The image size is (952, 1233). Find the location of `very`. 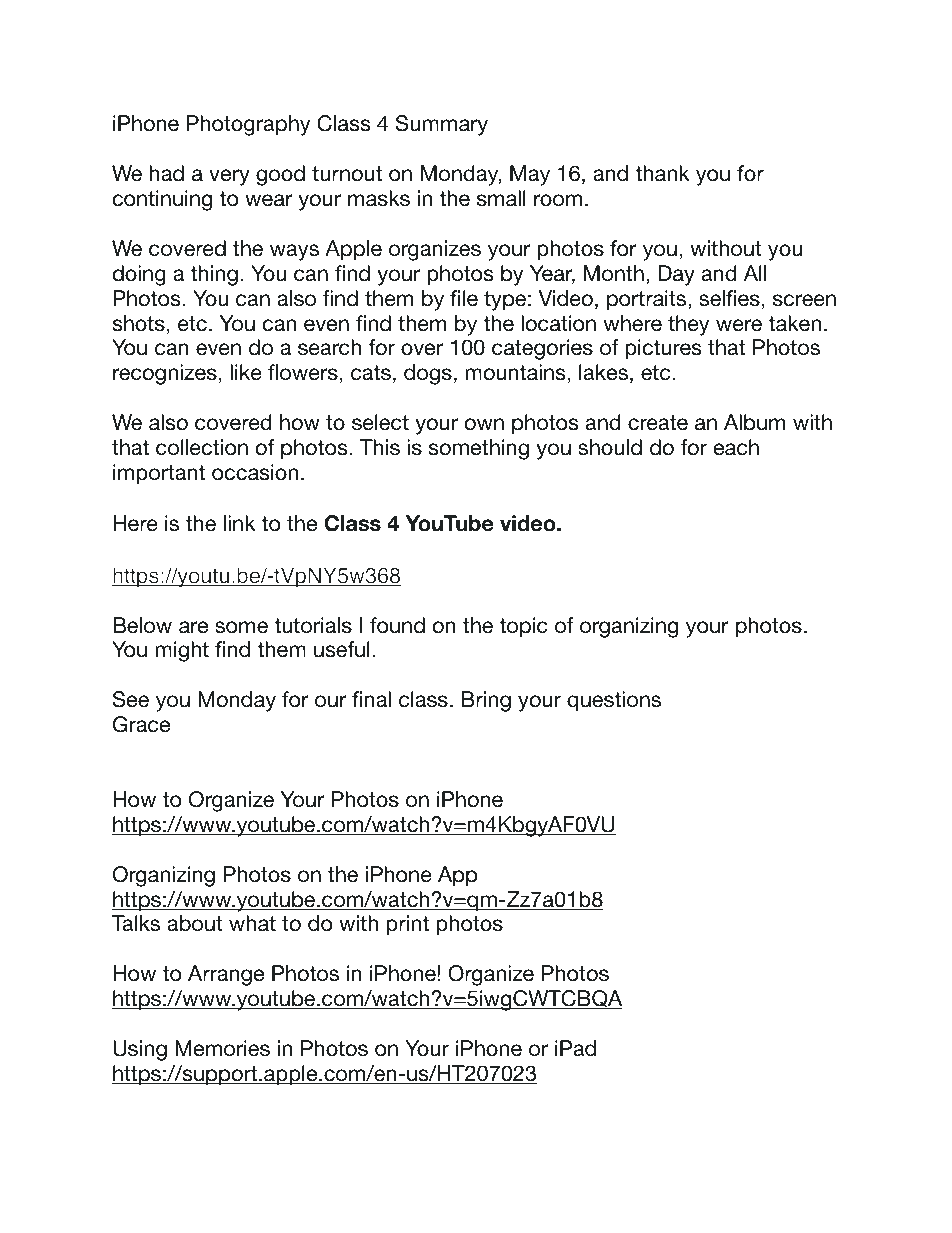

very is located at coordinates (229, 177).
